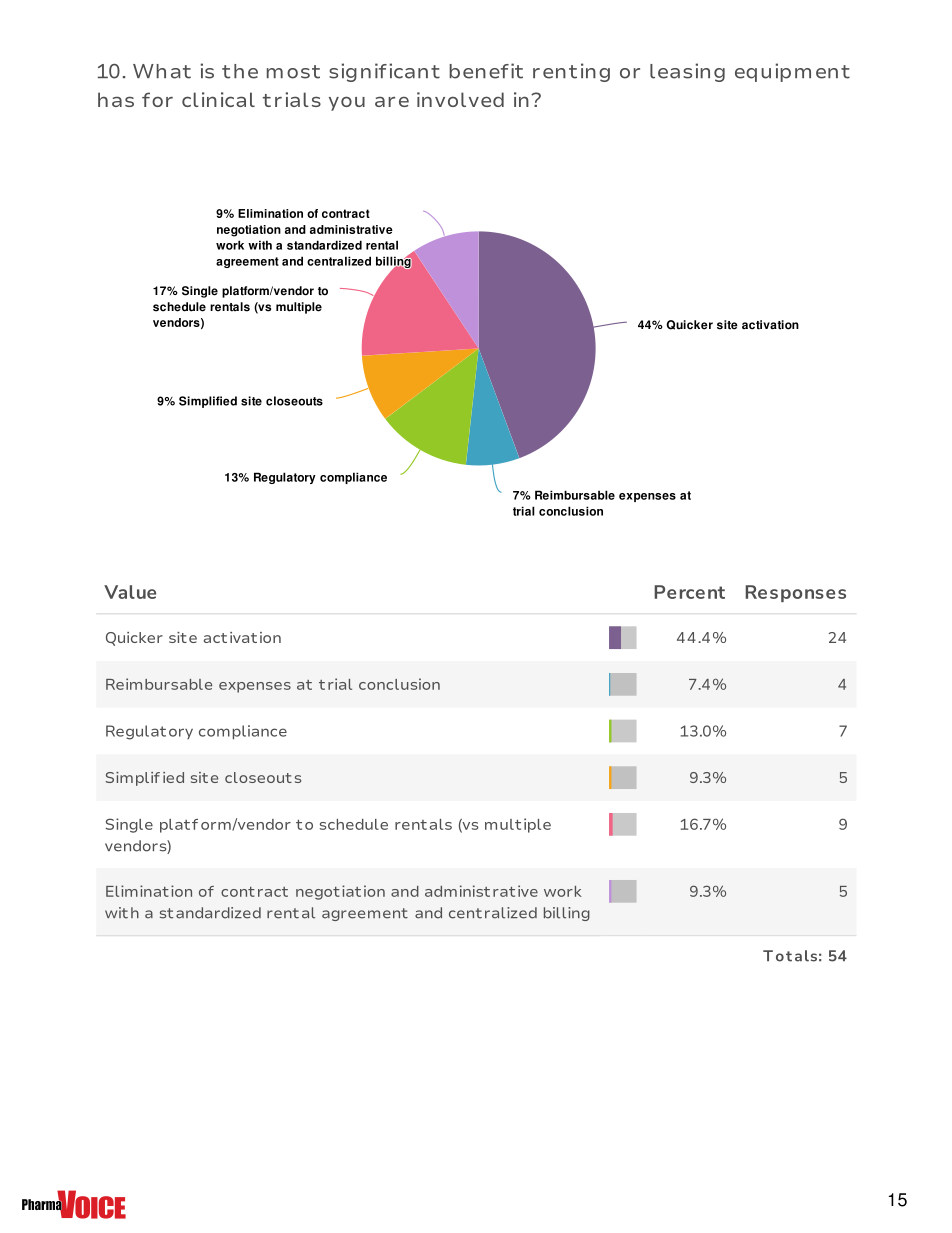  I want to click on Responses, so click(795, 593).
